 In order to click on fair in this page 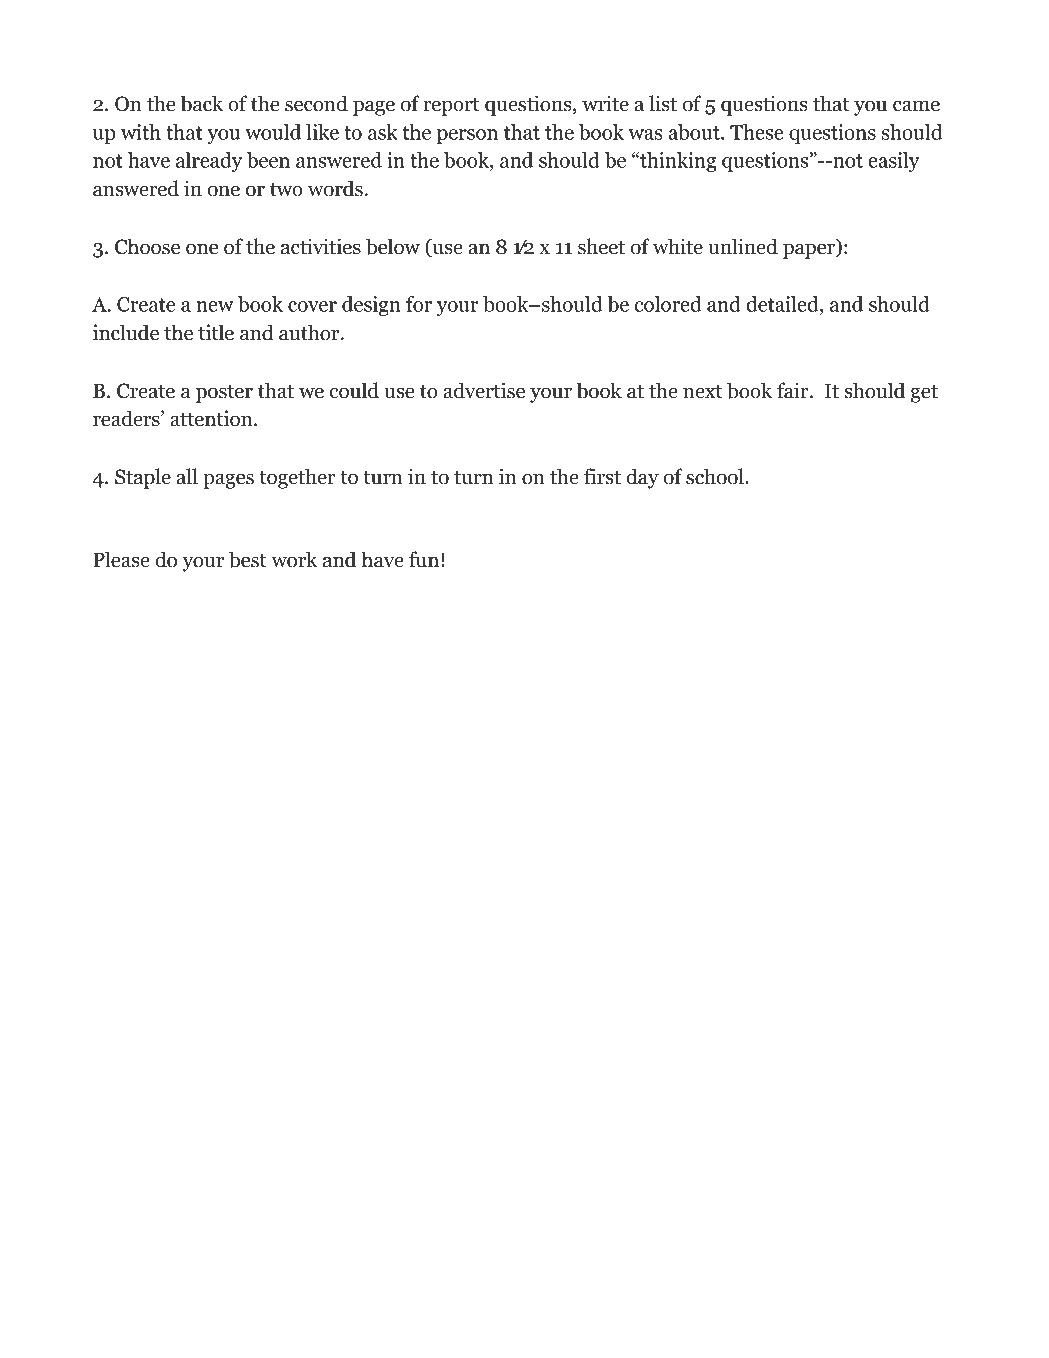, I will do `click(794, 390)`.
